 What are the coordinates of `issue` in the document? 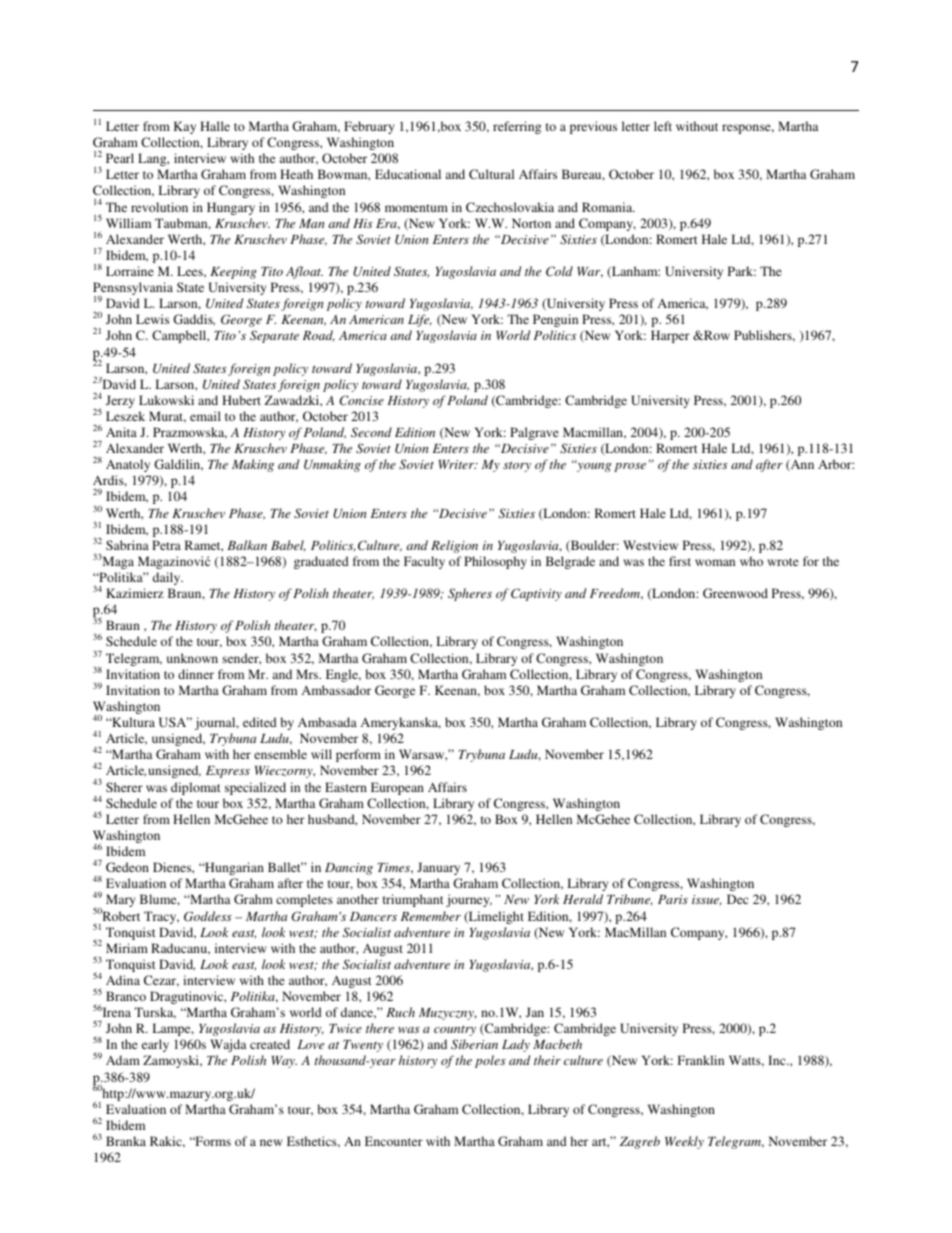 It's located at (707, 900).
